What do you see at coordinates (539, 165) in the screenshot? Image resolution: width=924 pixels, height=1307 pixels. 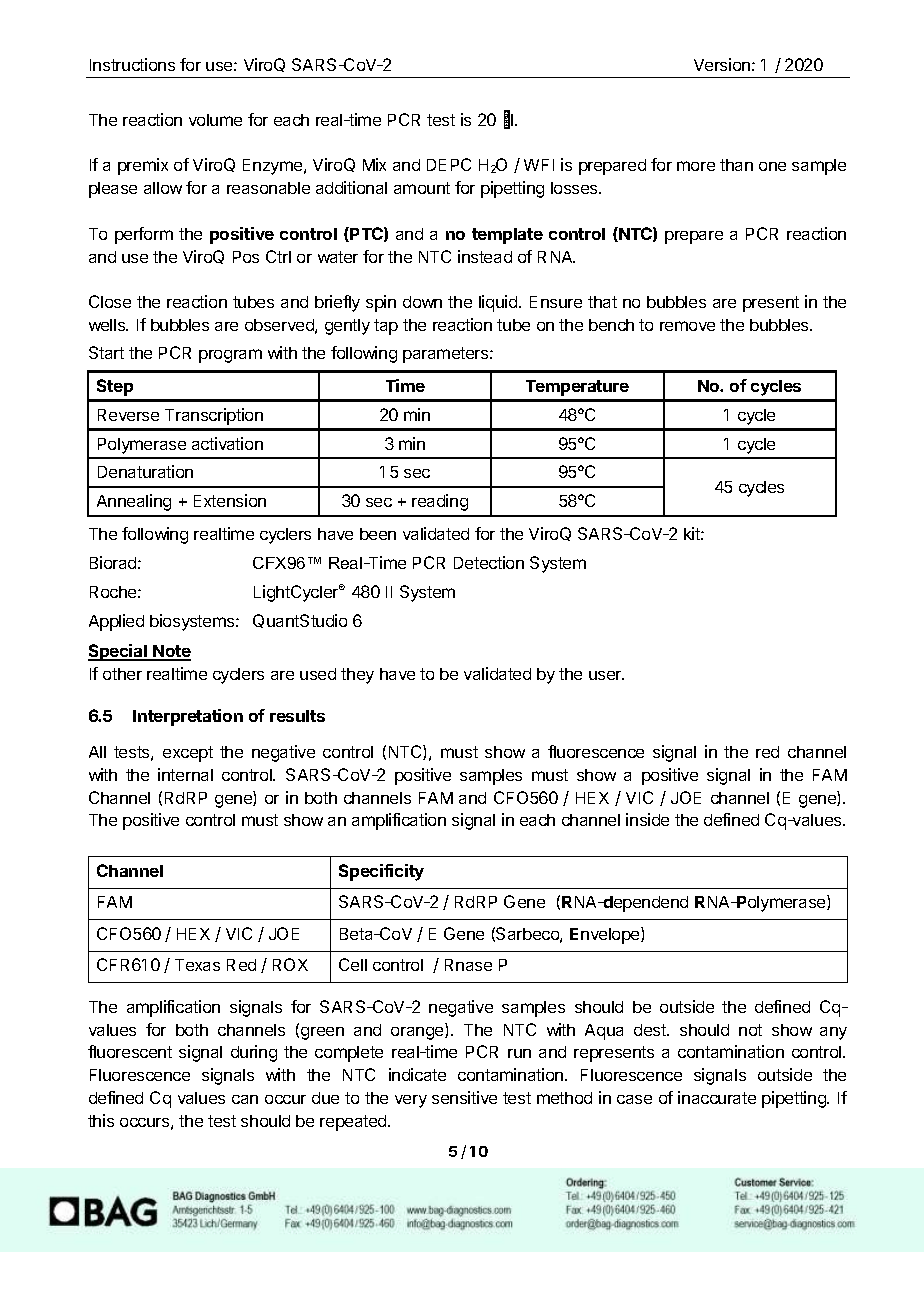 I see `WFI` at bounding box center [539, 165].
